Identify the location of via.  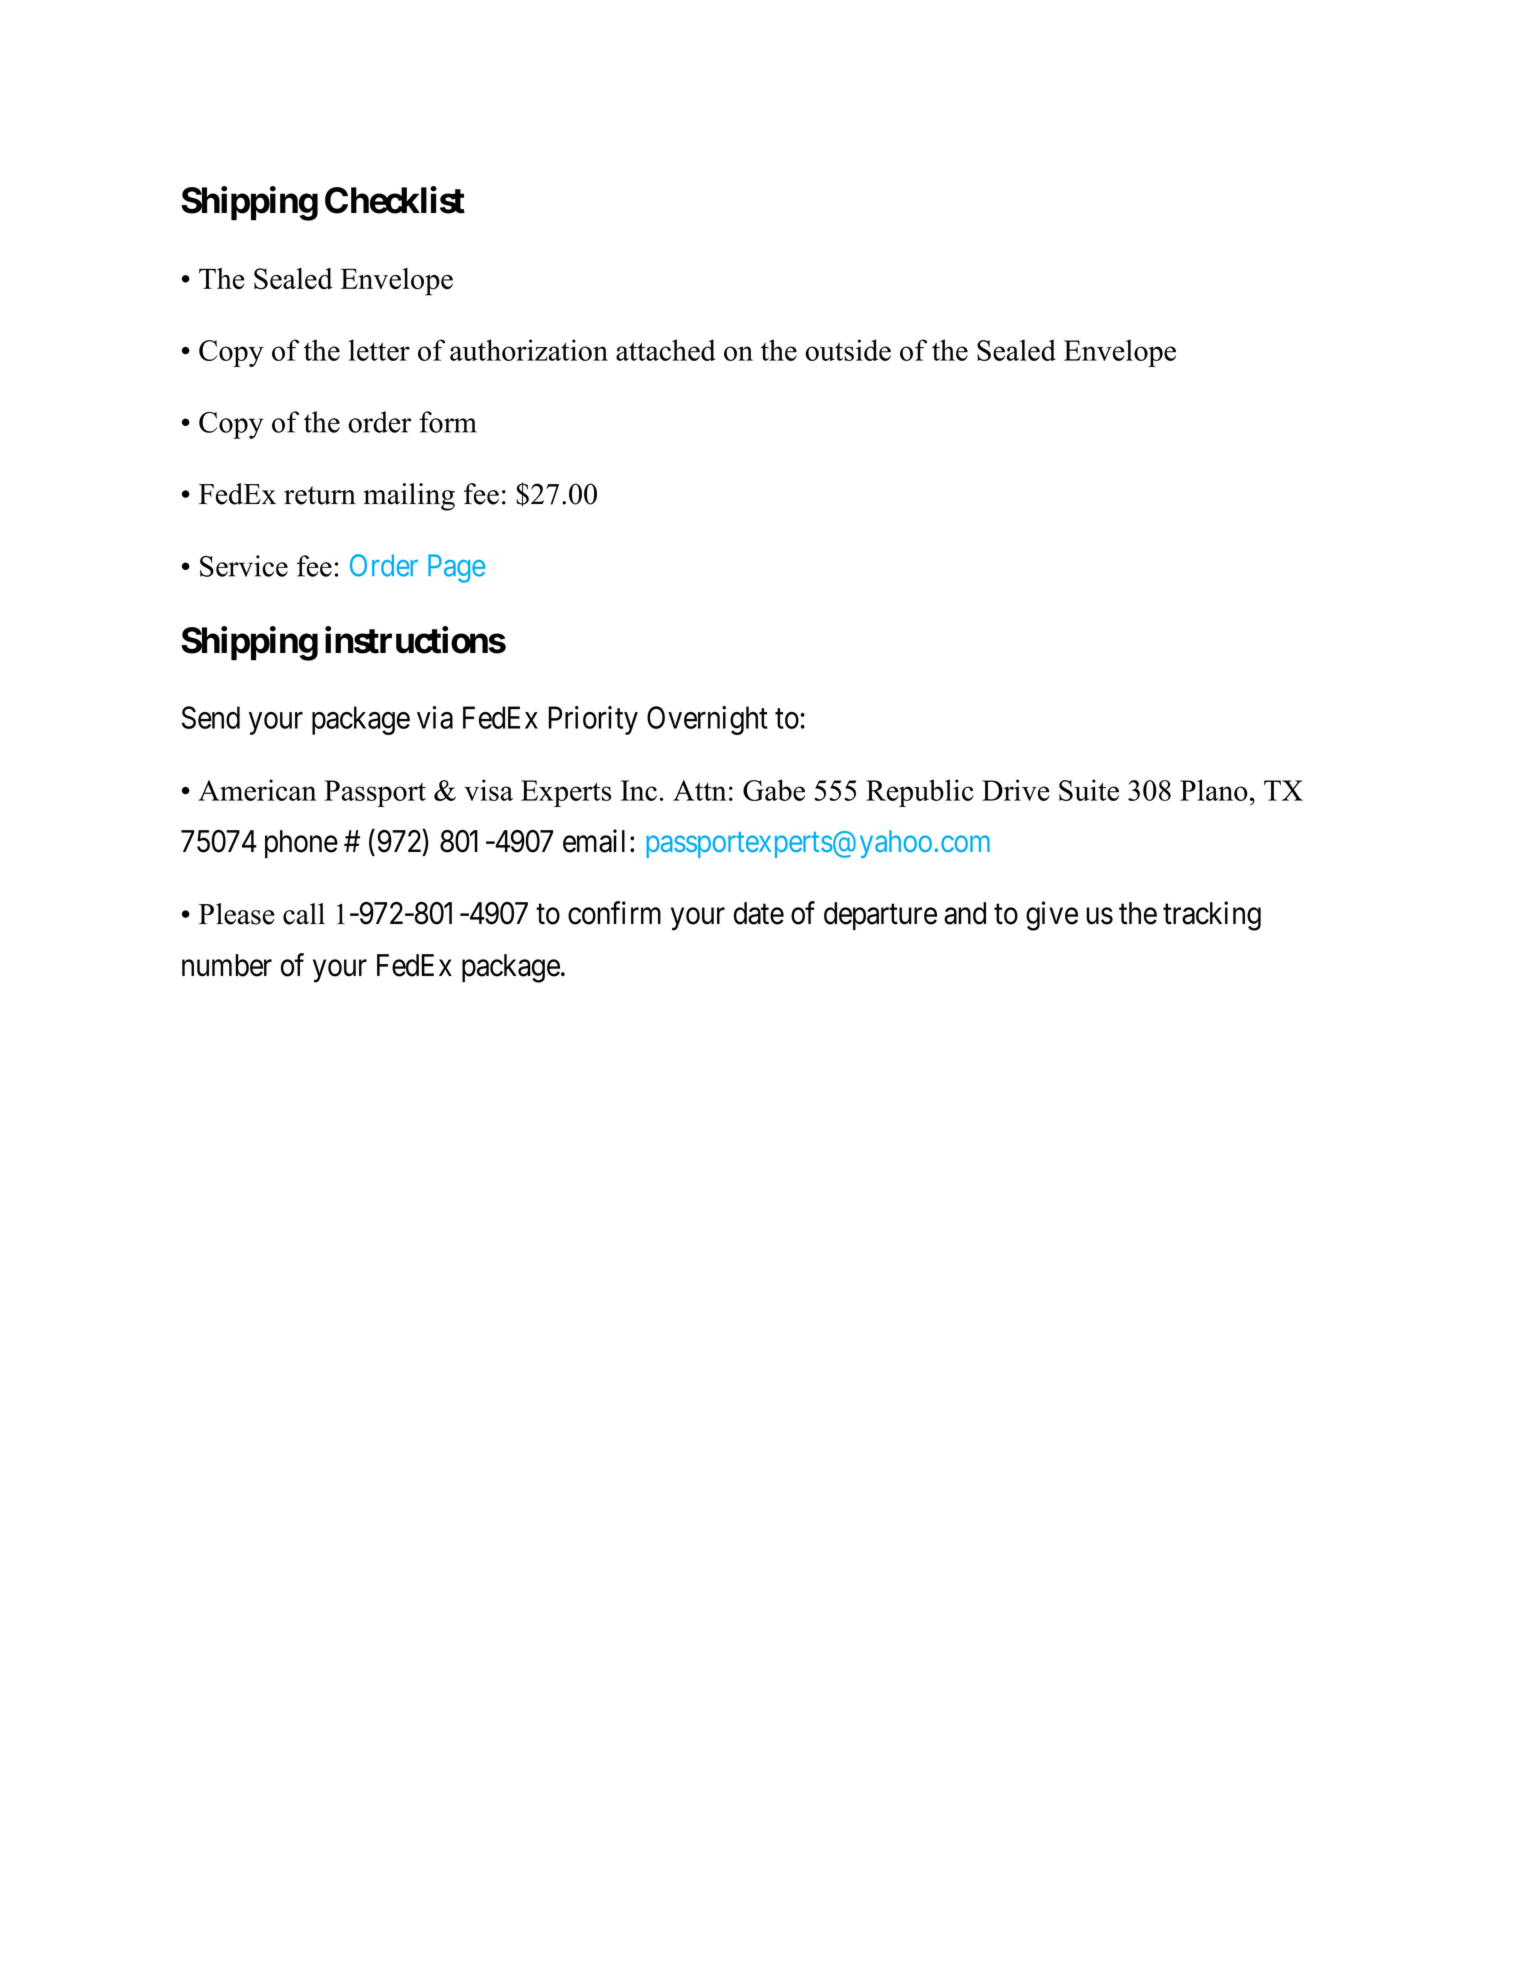
(435, 717).
